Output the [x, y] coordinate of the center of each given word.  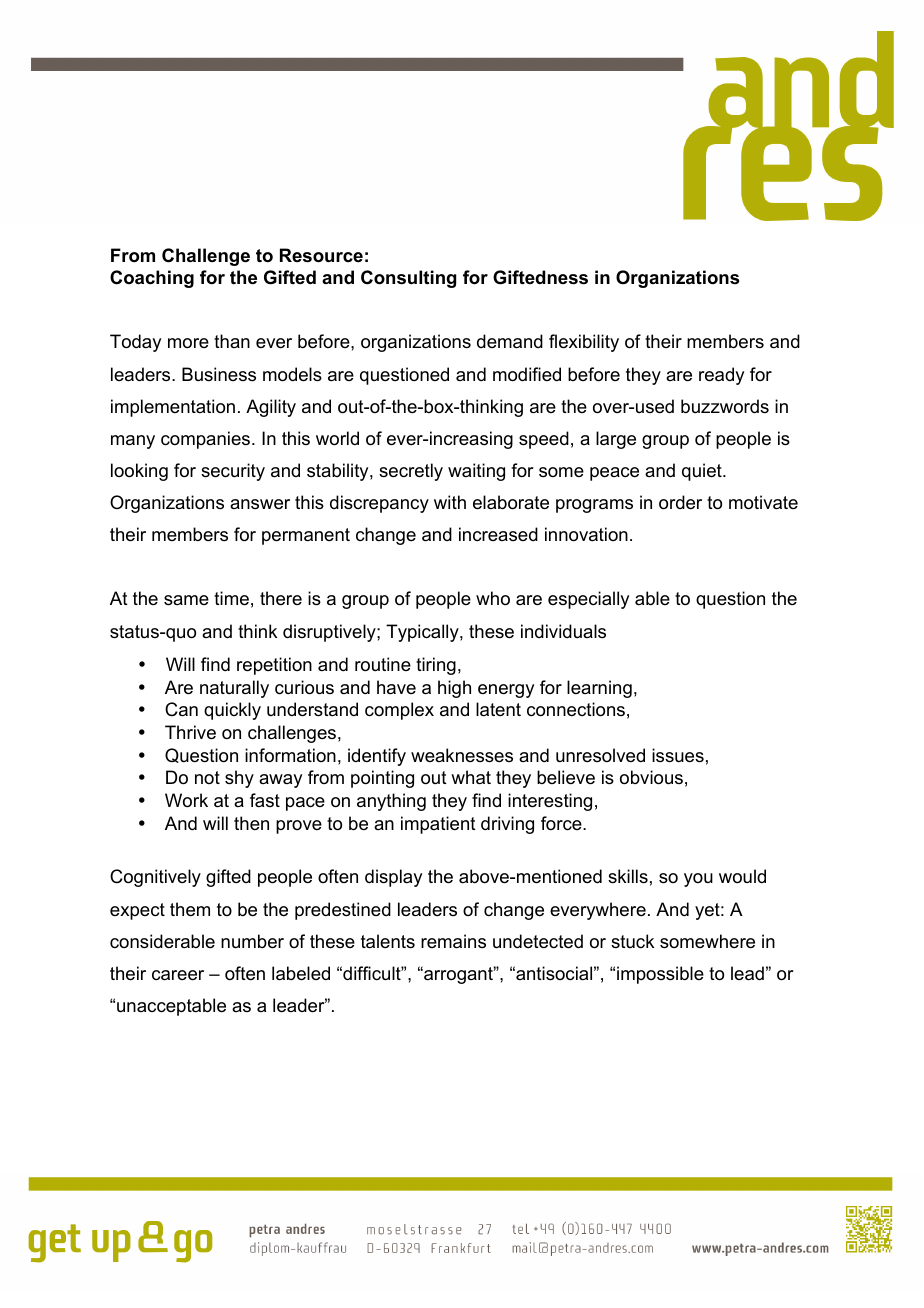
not [207, 777]
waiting [476, 472]
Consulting [408, 279]
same [186, 600]
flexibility [584, 343]
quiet [703, 472]
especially [588, 600]
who [493, 598]
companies [205, 440]
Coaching [152, 279]
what [471, 777]
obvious [651, 777]
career [178, 975]
